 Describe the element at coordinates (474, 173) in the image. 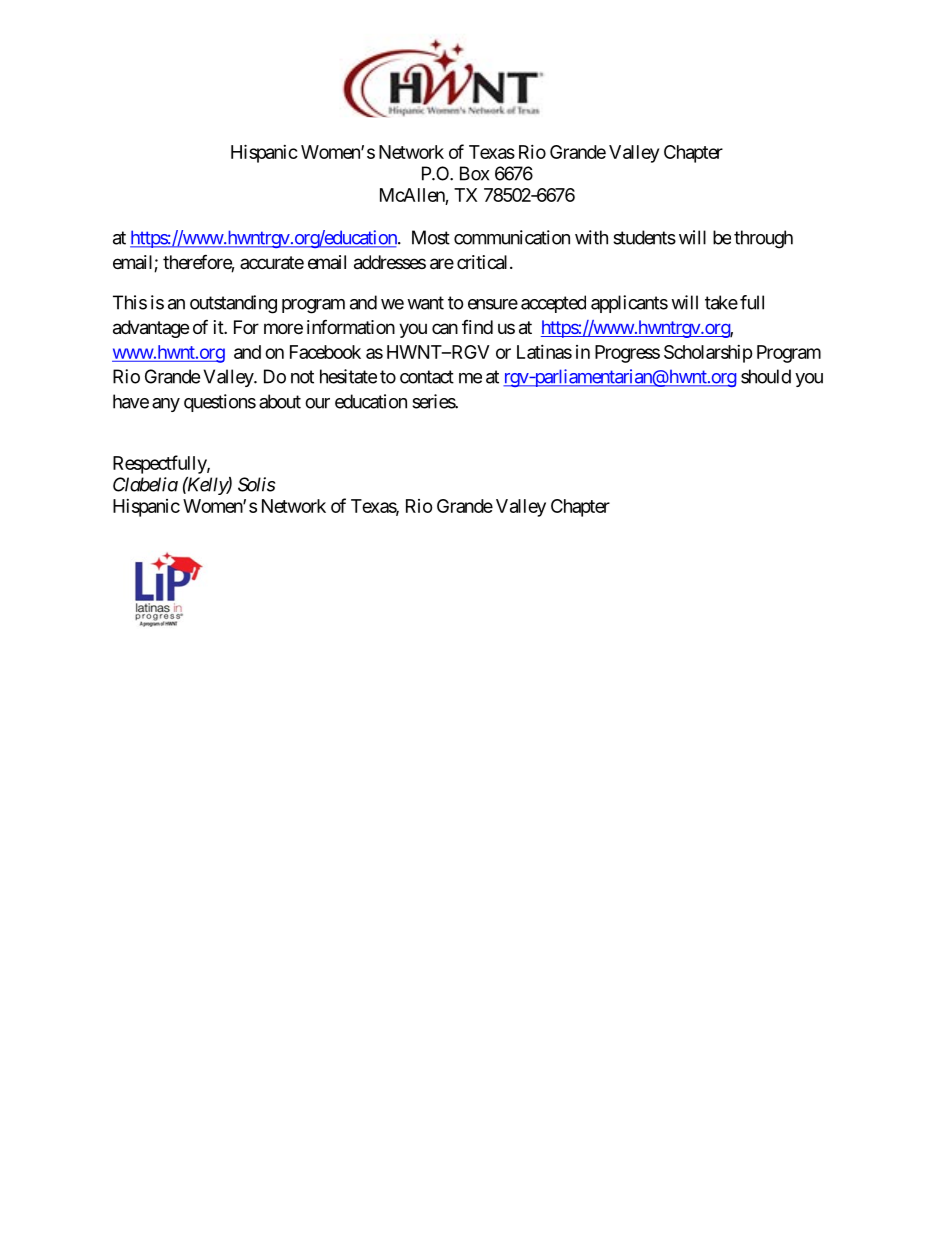

I see `Box` at that location.
